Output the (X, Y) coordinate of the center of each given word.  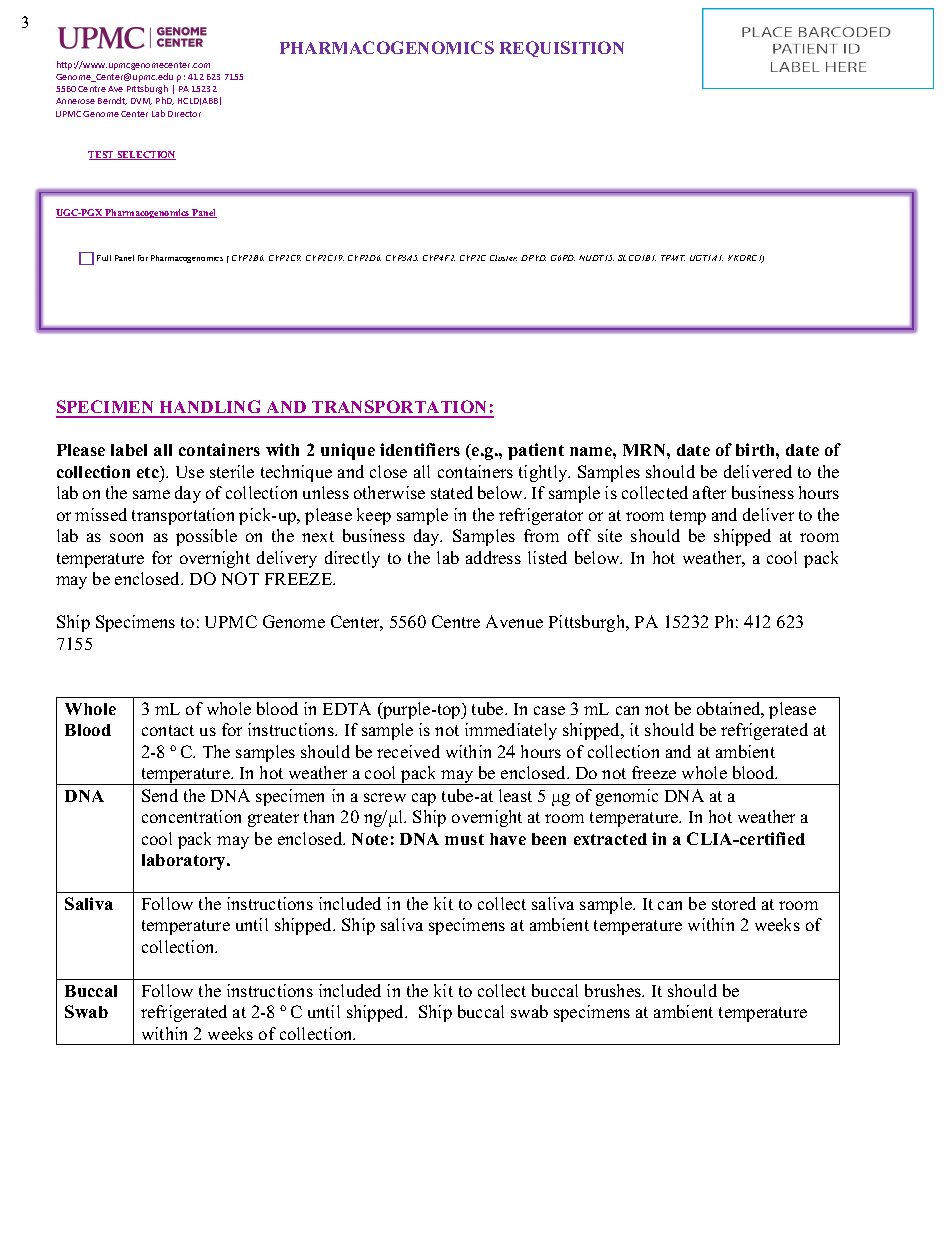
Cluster (503, 258)
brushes (614, 990)
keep (374, 516)
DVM (141, 101)
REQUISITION (562, 49)
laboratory (185, 862)
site (610, 535)
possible (206, 537)
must (464, 839)
